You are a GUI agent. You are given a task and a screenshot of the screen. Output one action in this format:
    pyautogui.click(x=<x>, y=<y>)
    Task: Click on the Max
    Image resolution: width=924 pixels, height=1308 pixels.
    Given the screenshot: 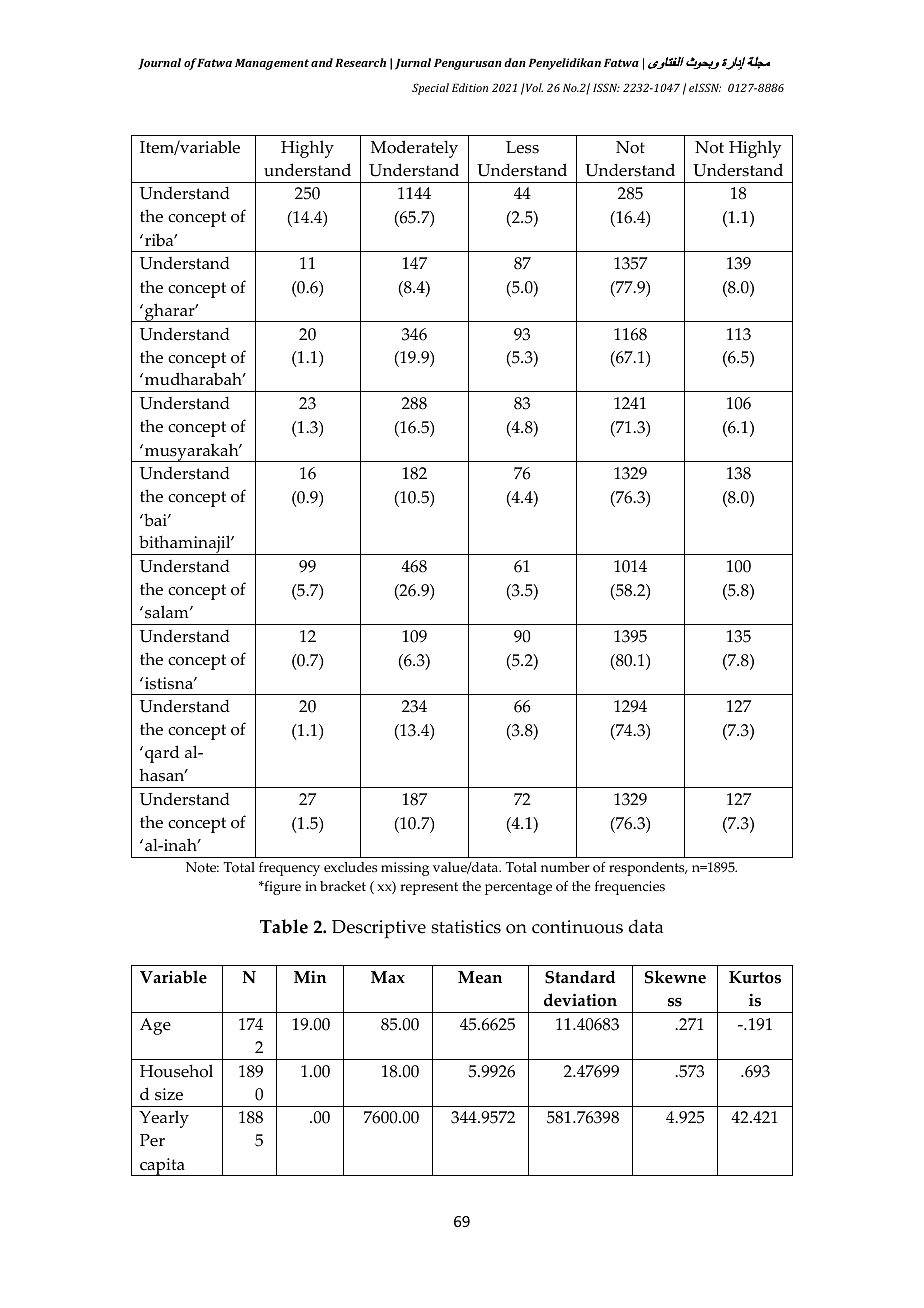 What is the action you would take?
    pyautogui.click(x=388, y=977)
